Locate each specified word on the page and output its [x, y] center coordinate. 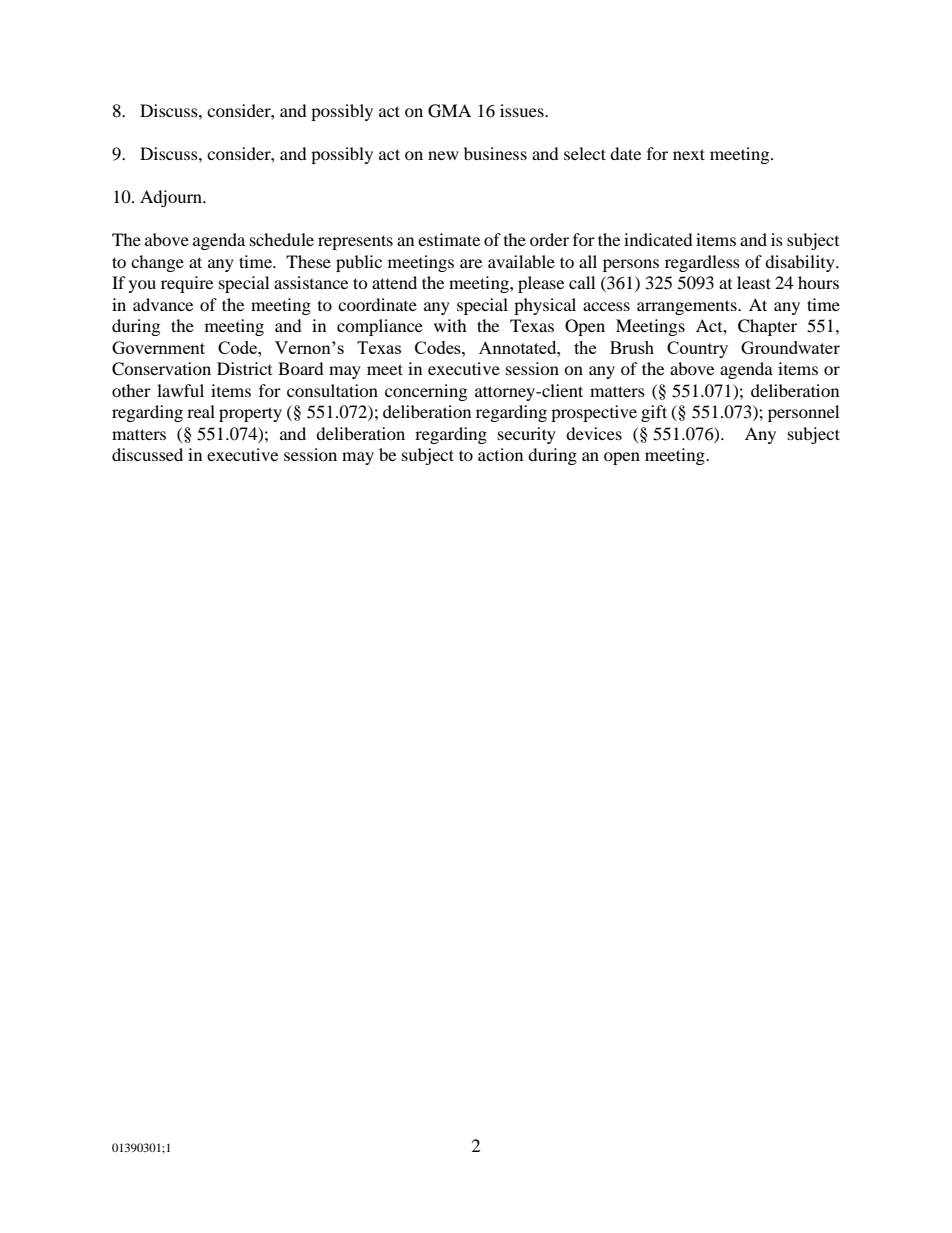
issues [523, 110]
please [541, 284]
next [689, 154]
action [500, 454]
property [250, 414]
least [754, 282]
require [187, 284]
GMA [449, 111]
